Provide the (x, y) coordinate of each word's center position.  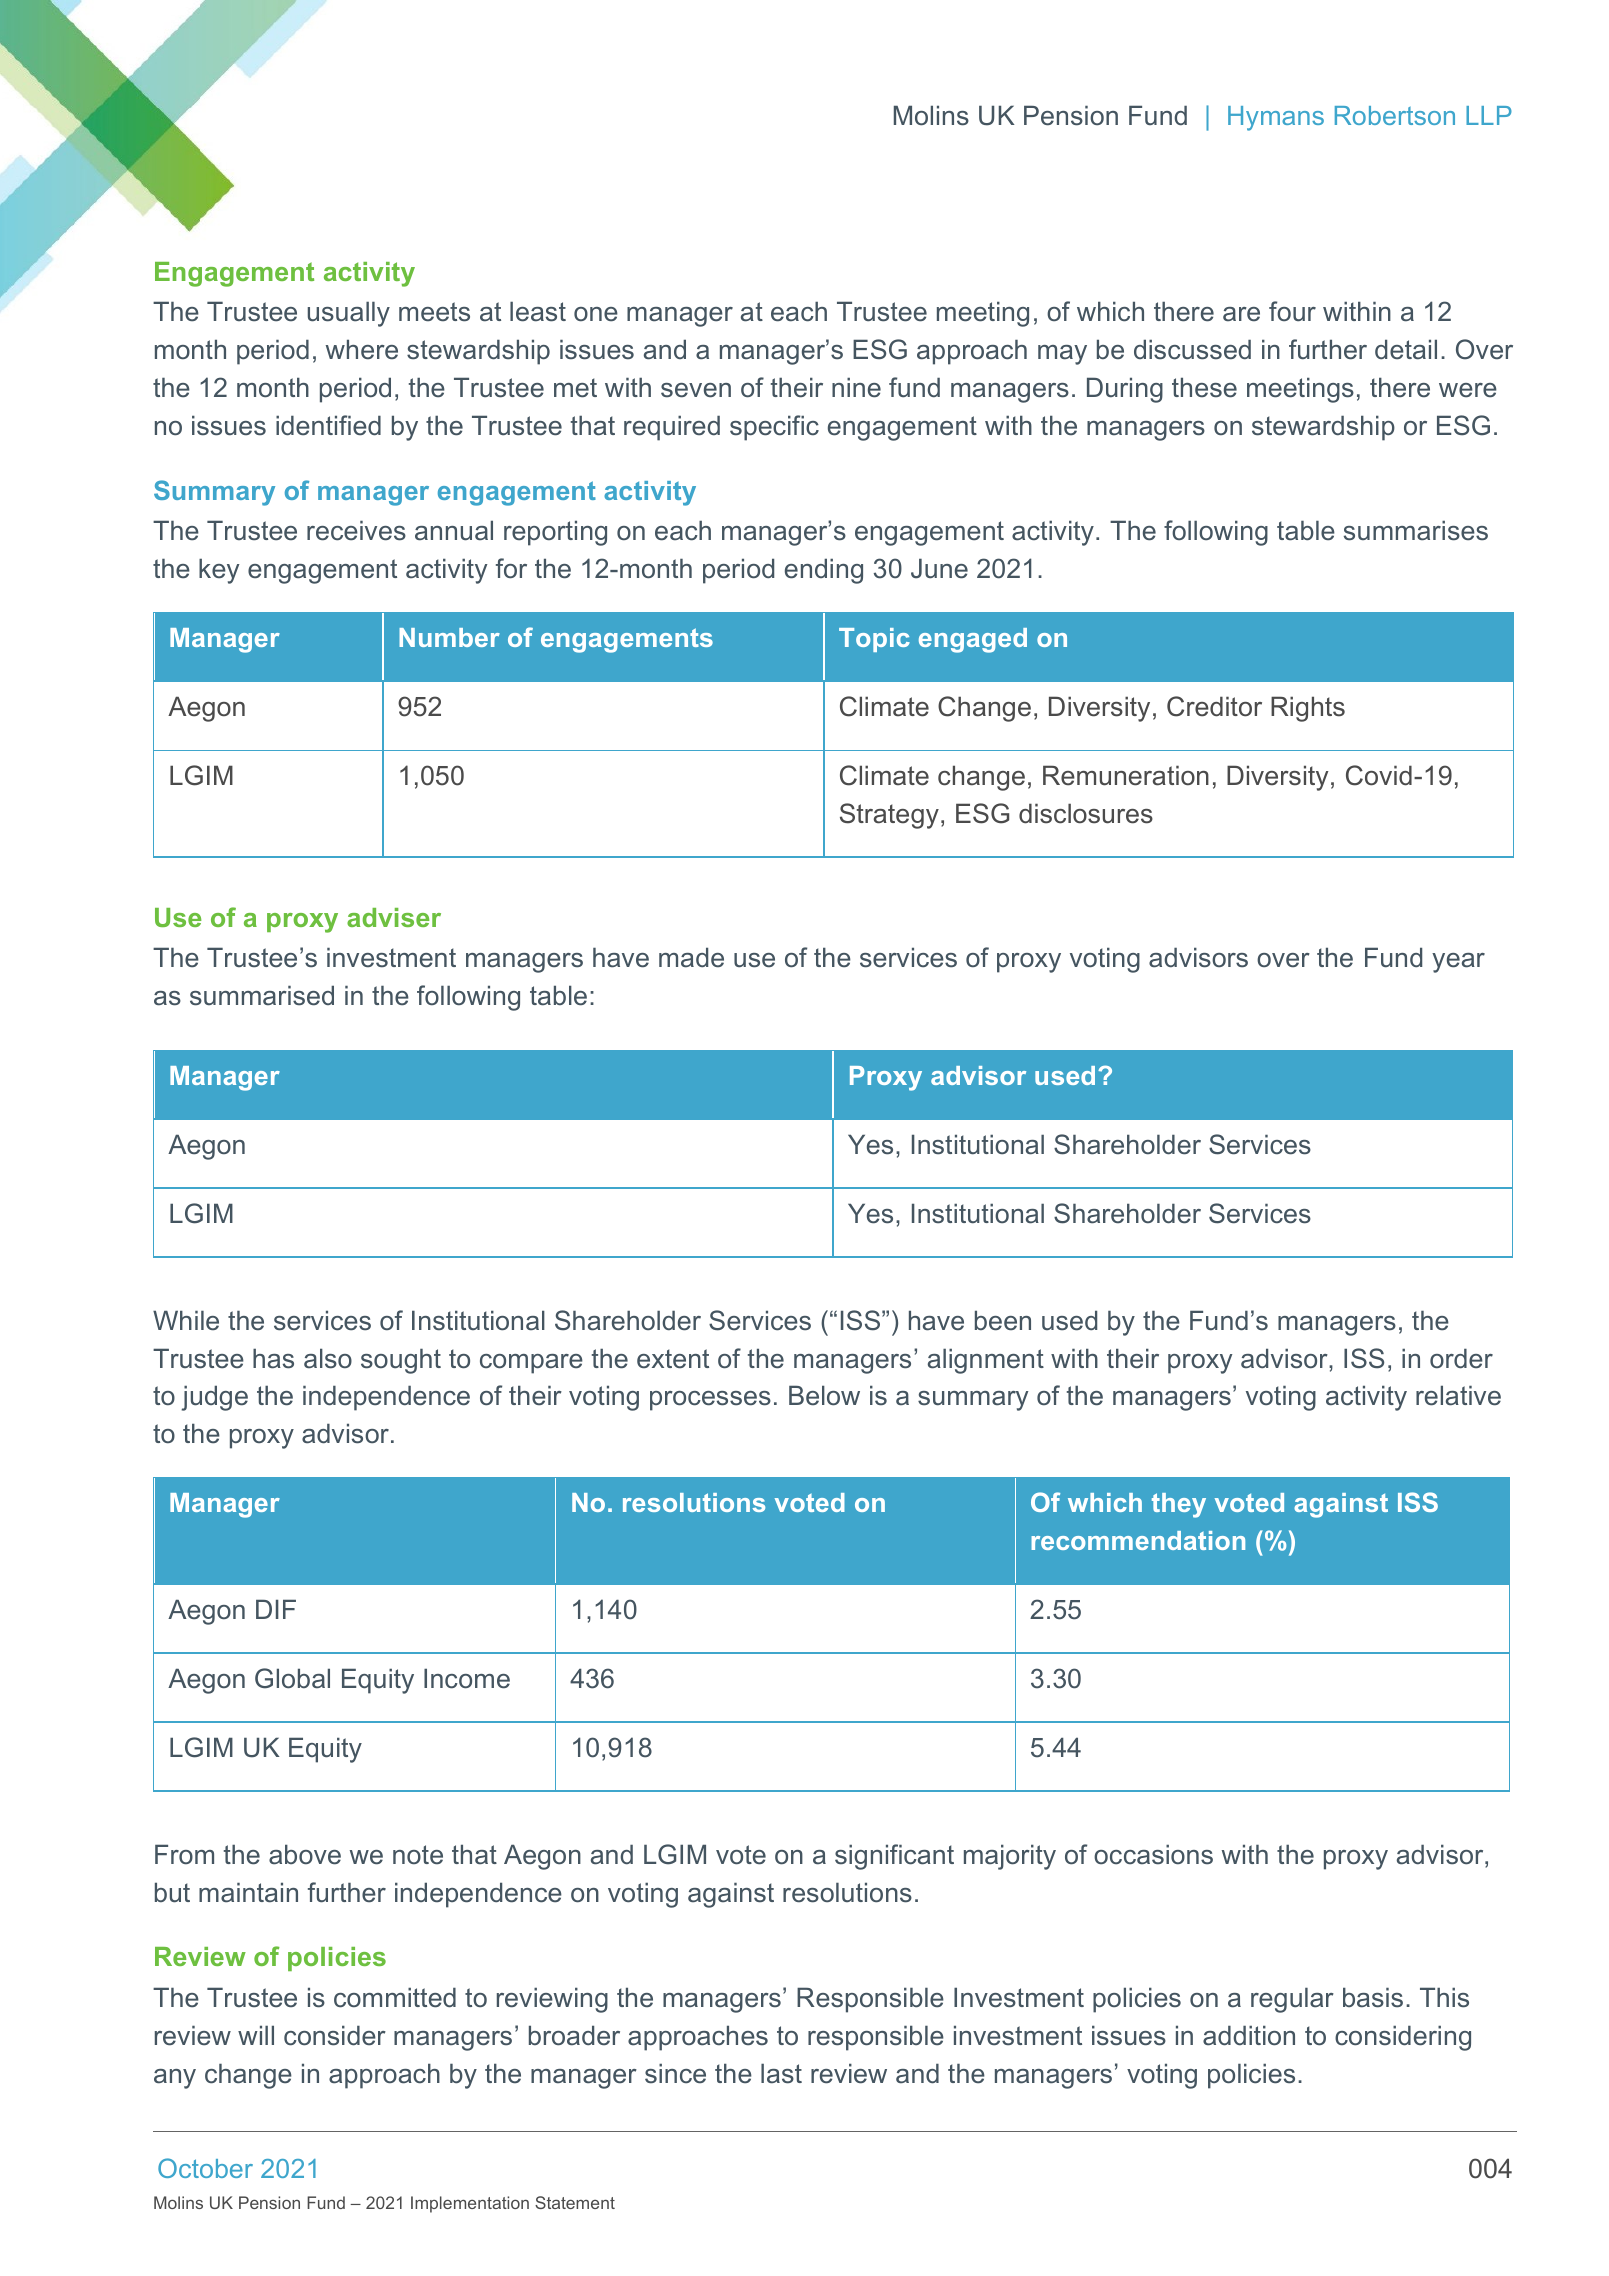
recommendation (1138, 1540)
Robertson (1395, 115)
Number (449, 637)
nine (856, 387)
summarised (262, 995)
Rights (1308, 709)
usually (349, 314)
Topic (874, 640)
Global (292, 1678)
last (781, 2073)
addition (1249, 2035)
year (1458, 963)
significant (894, 1857)
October (205, 2168)
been (1003, 1320)
